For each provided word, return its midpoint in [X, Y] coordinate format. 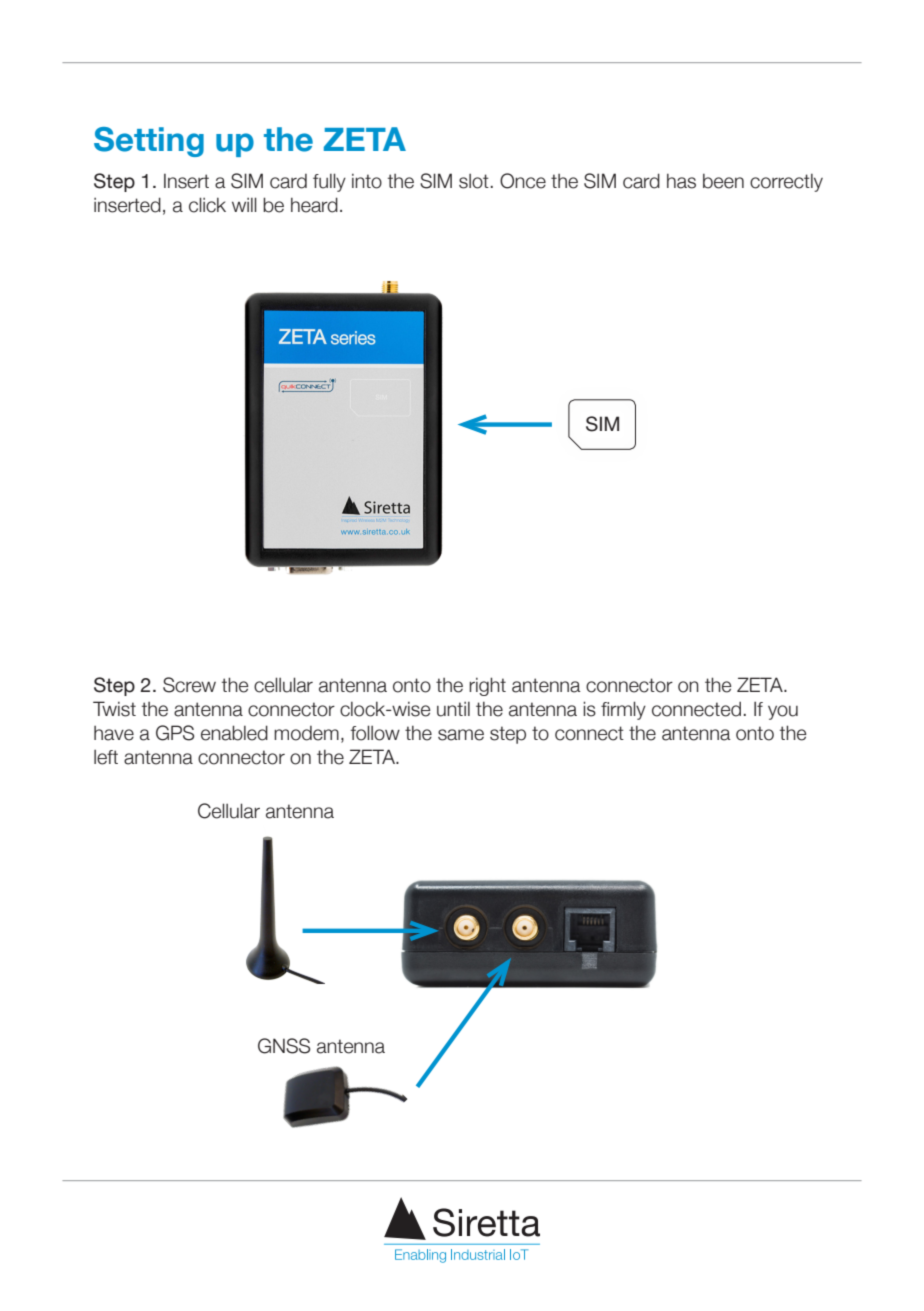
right [487, 686]
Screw [189, 685]
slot [474, 181]
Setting [149, 142]
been [723, 181]
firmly [623, 710]
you [783, 712]
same [461, 735]
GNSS [284, 1046]
